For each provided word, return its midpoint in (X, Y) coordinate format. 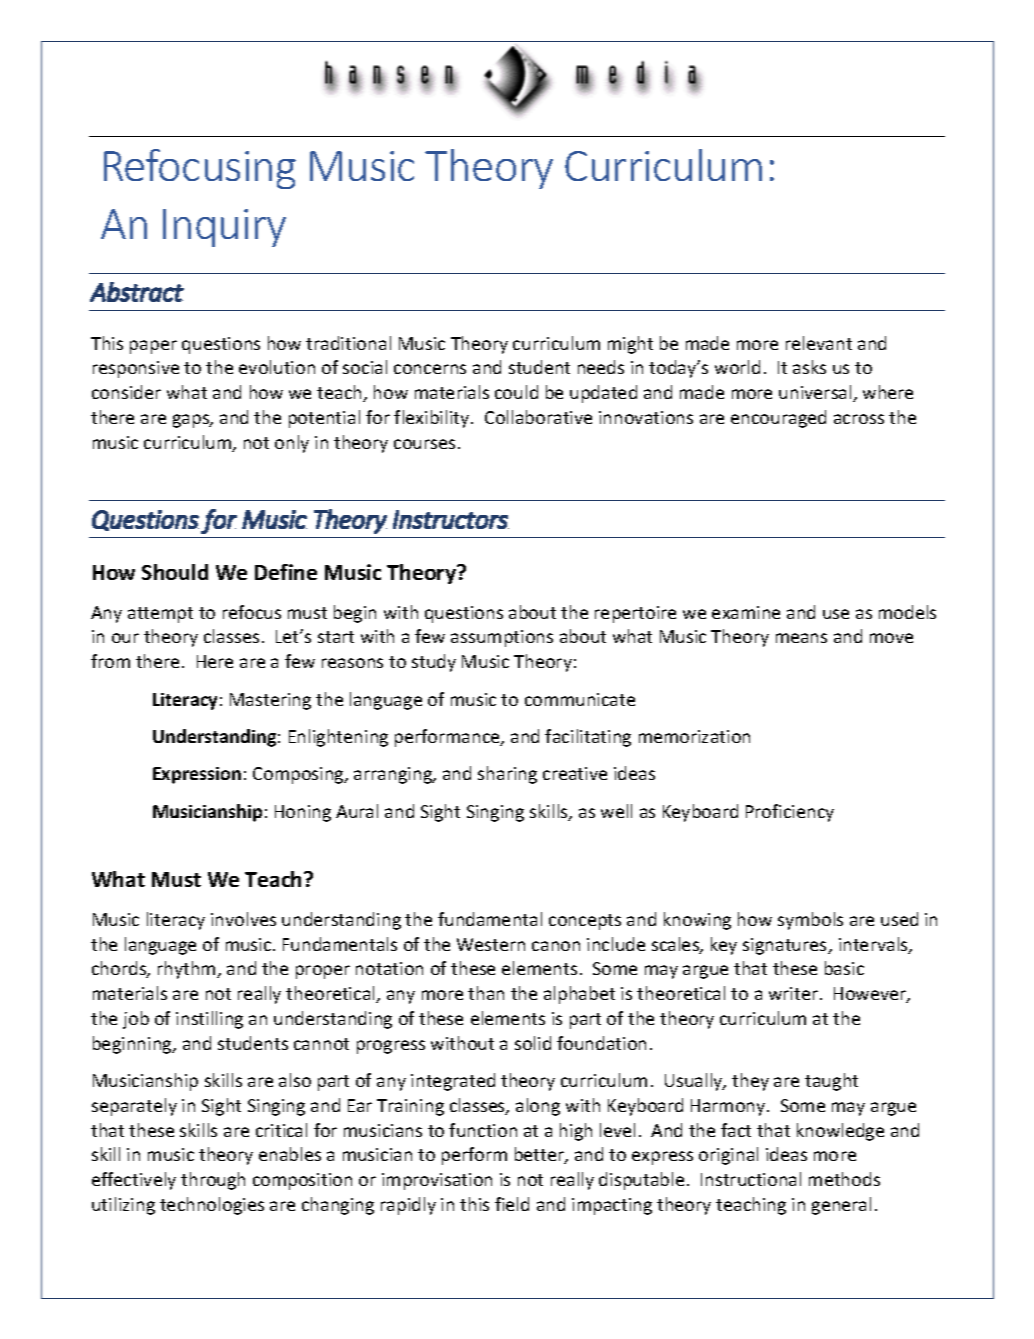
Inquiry (224, 228)
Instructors (451, 519)
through (213, 1181)
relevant (819, 343)
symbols (810, 921)
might (630, 345)
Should (175, 572)
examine (746, 612)
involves (243, 919)
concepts (585, 922)
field (512, 1204)
